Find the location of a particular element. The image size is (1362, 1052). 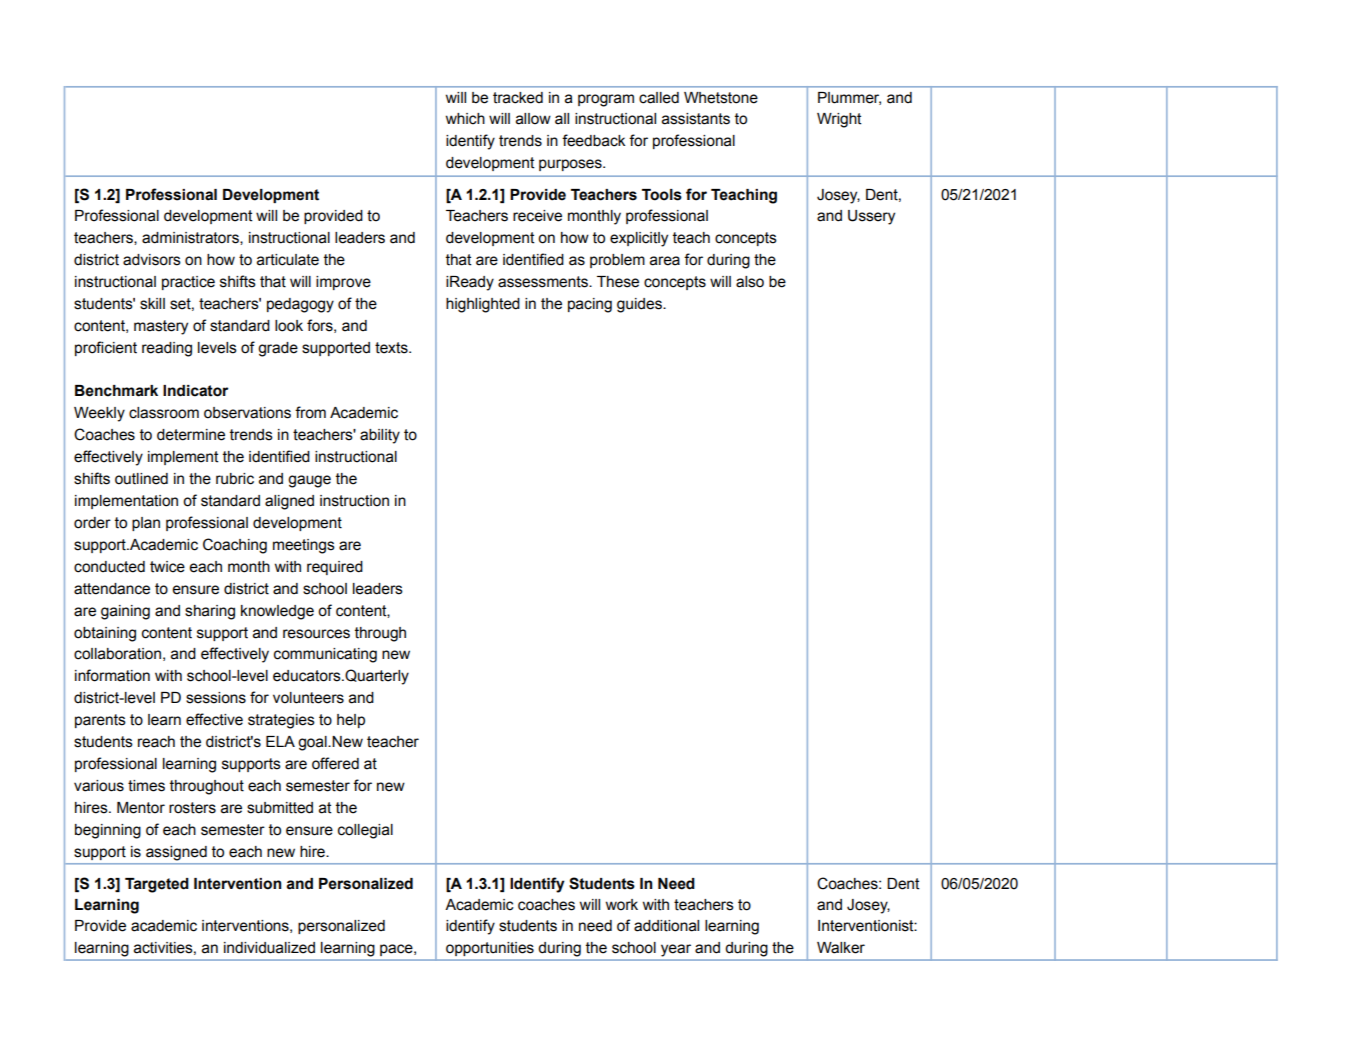

administrators is located at coordinates (191, 238).
